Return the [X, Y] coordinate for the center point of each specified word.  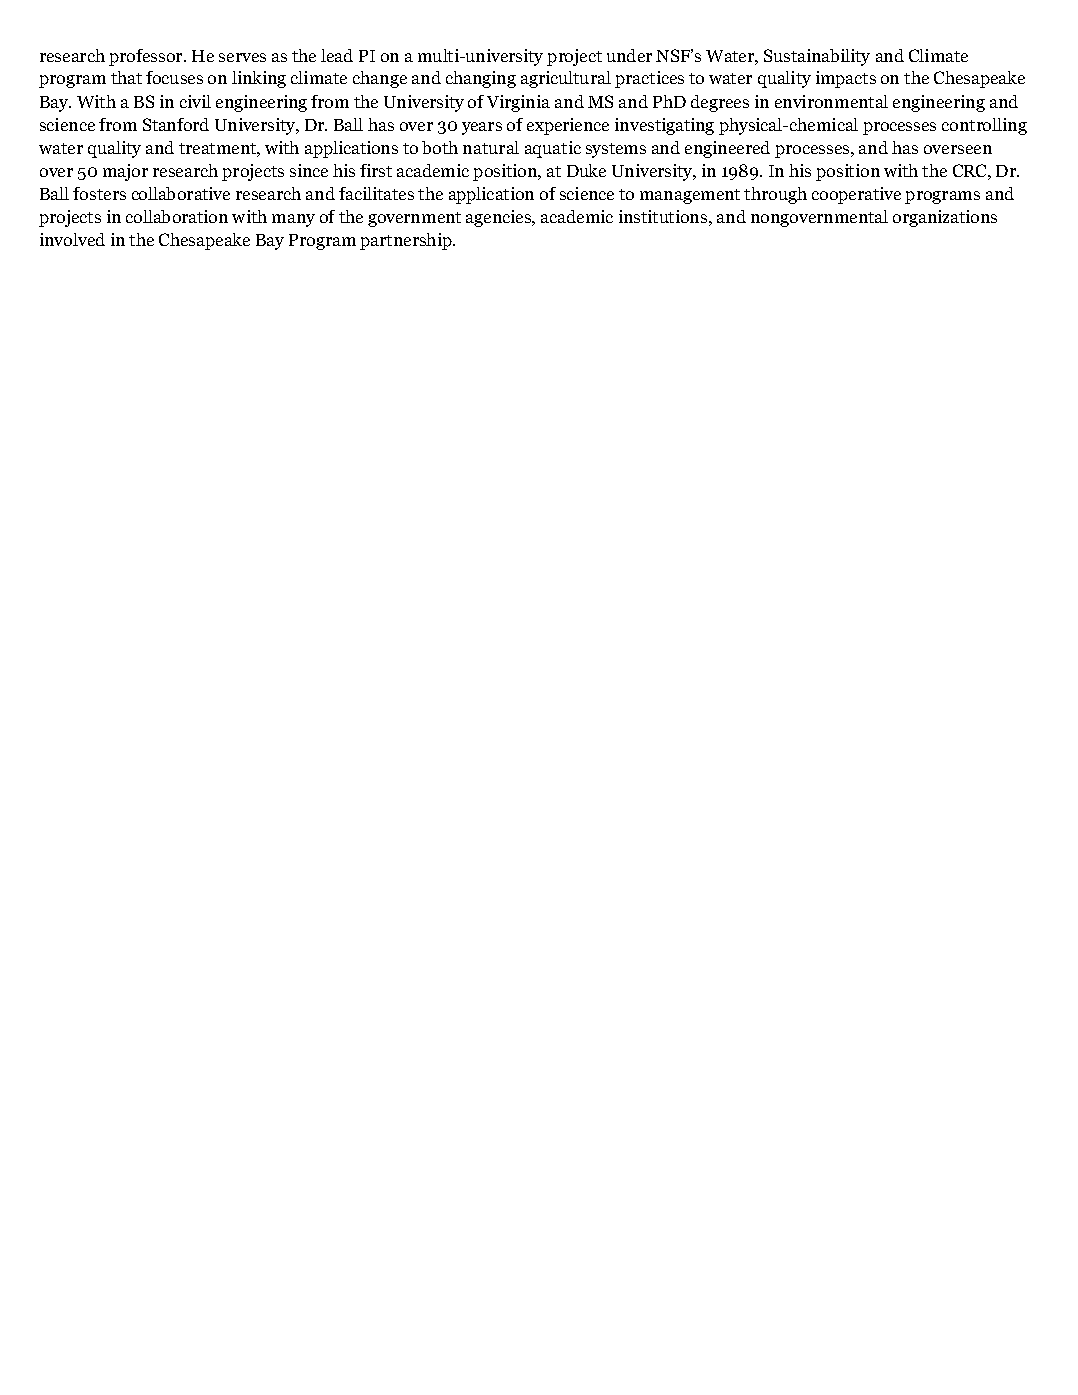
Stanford [176, 124]
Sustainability [817, 57]
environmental [831, 101]
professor [147, 57]
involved [72, 239]
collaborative [181, 193]
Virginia [518, 103]
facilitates [376, 193]
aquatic [553, 149]
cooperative [856, 195]
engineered [727, 149]
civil [195, 101]
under [629, 55]
